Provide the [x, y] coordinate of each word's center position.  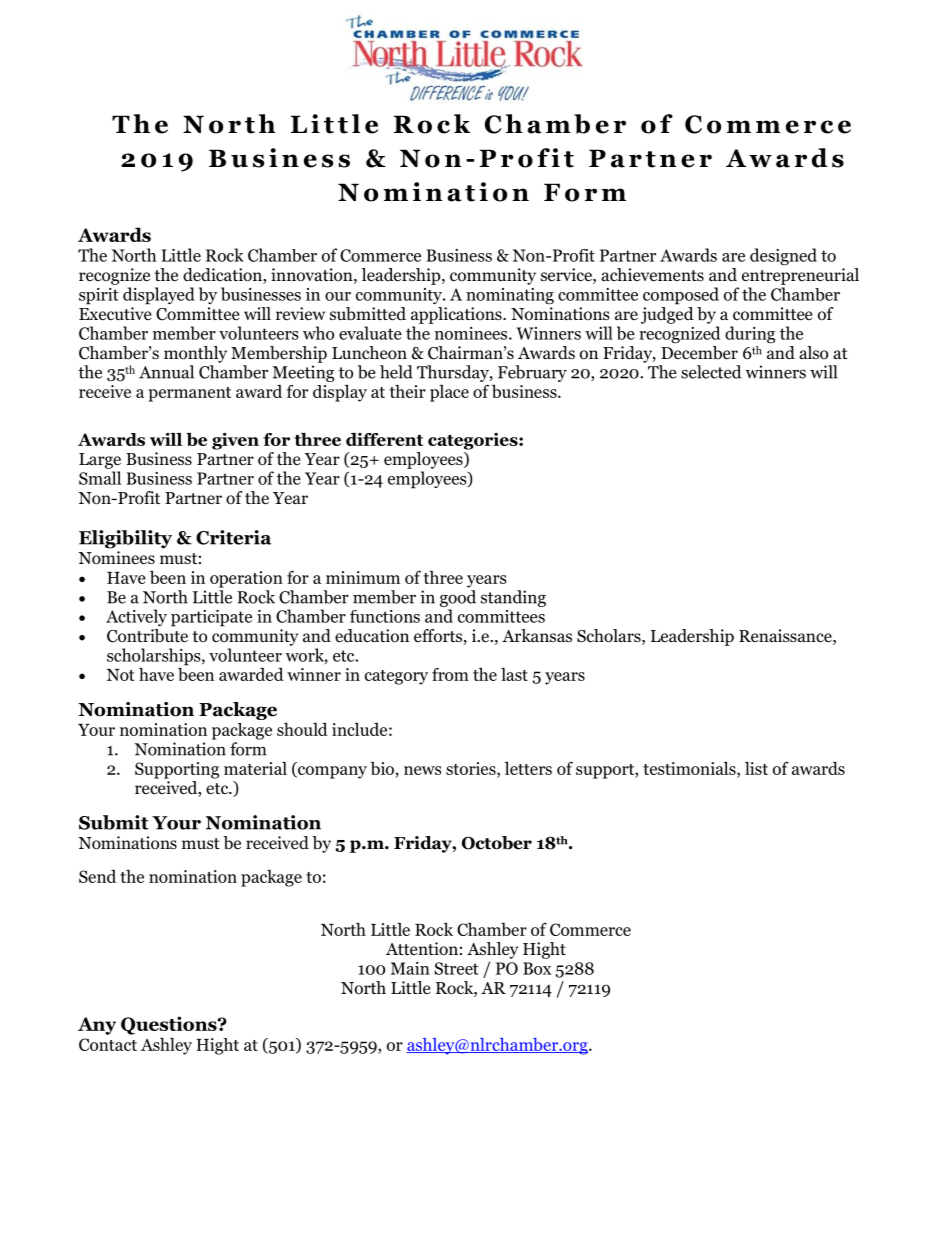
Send [97, 876]
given [235, 441]
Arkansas [537, 635]
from [450, 674]
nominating [510, 296]
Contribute [147, 636]
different [384, 439]
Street [457, 968]
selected [711, 372]
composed [681, 296]
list [756, 768]
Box [537, 968]
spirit [99, 296]
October [497, 843]
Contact [108, 1044]
